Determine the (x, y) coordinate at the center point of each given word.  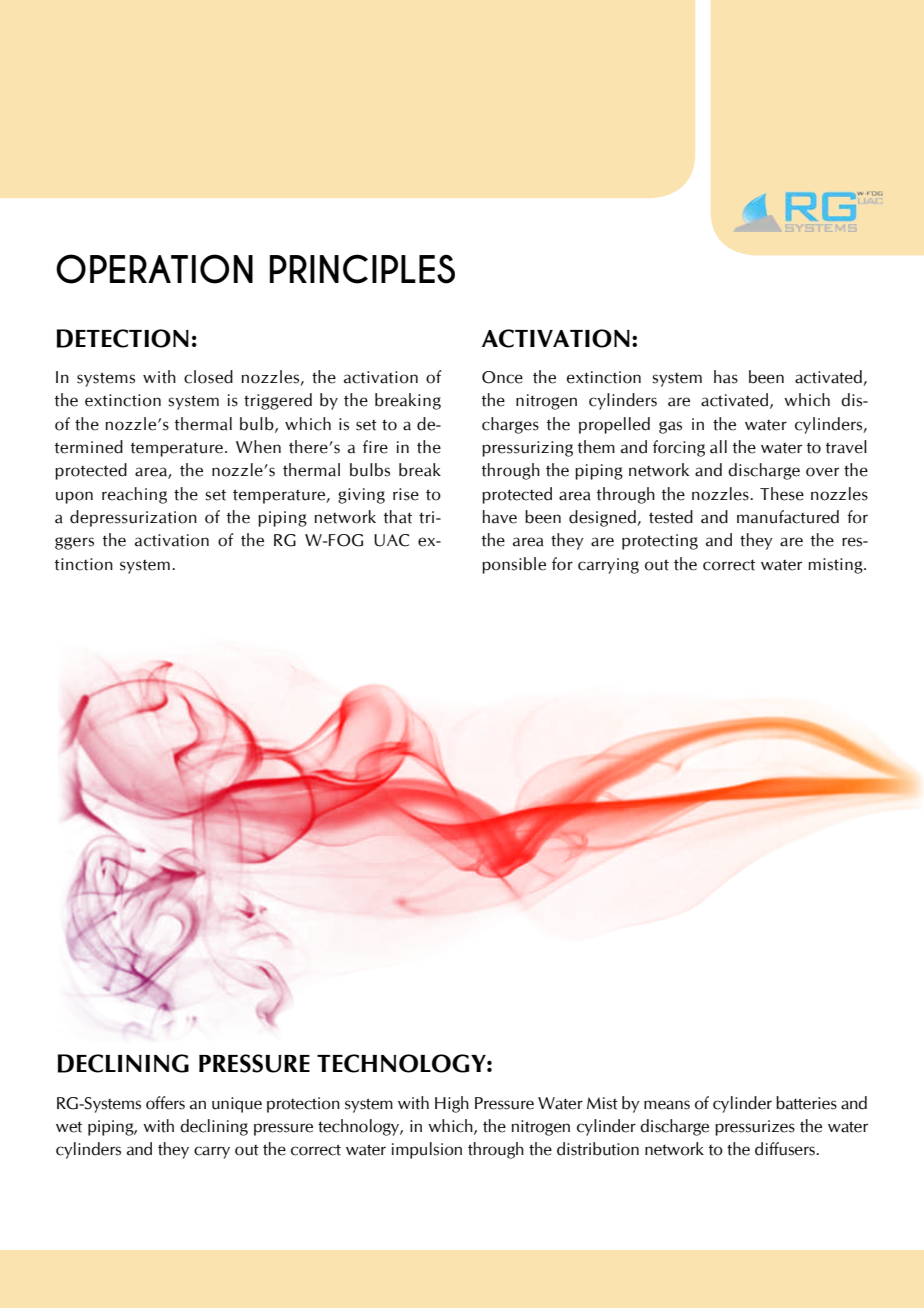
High (452, 1104)
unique (237, 1105)
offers (165, 1103)
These (782, 494)
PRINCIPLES (362, 269)
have (500, 517)
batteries (806, 1103)
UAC (391, 540)
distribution (598, 1149)
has (726, 377)
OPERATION (154, 269)
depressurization (133, 518)
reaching (134, 495)
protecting (660, 542)
